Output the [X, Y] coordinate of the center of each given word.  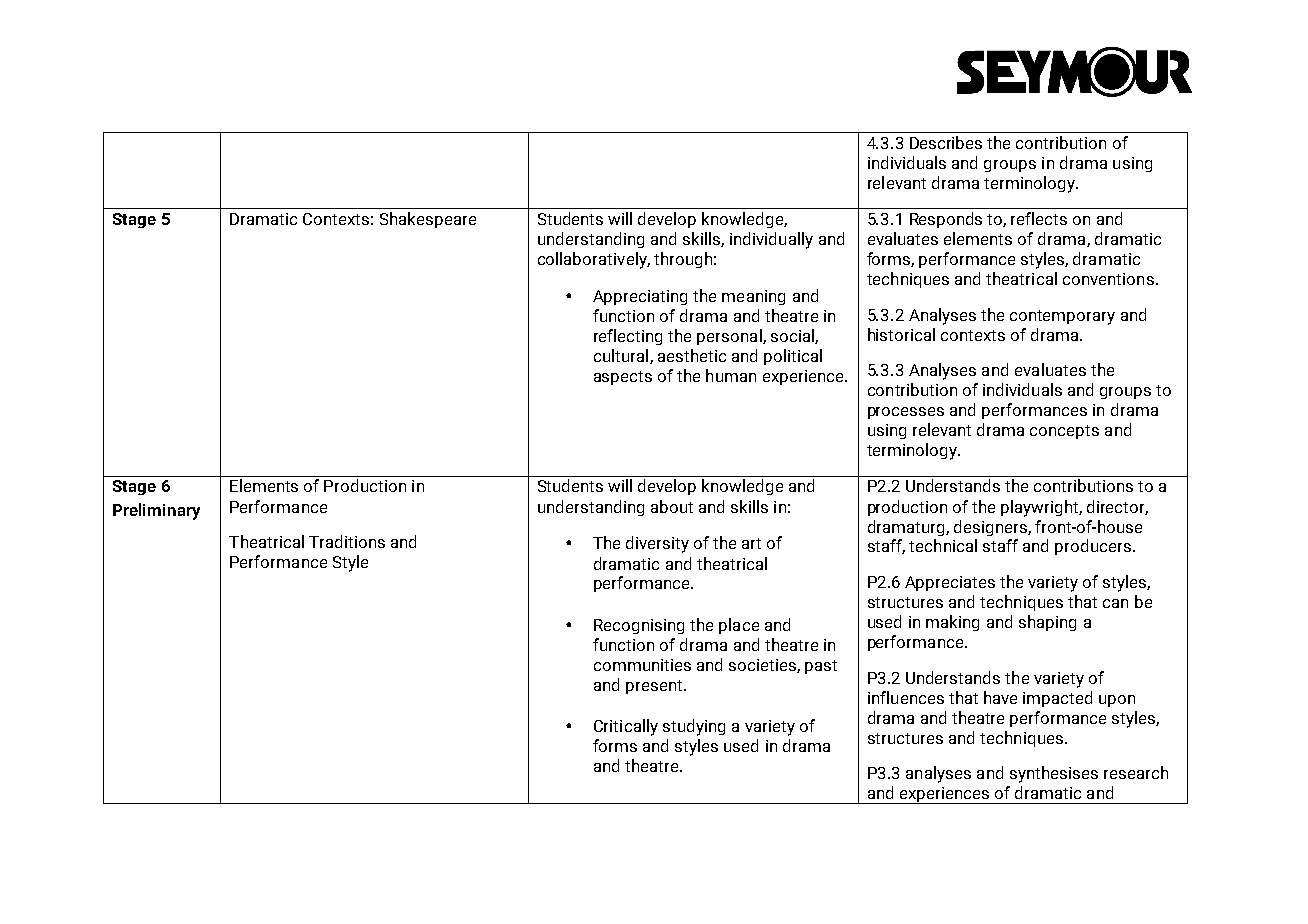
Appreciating [640, 297]
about [672, 506]
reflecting [628, 337]
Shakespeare [428, 220]
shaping [1047, 623]
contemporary [1062, 317]
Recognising [639, 626]
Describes [946, 142]
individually [771, 240]
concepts [1064, 432]
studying [694, 727]
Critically [626, 727]
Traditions [347, 541]
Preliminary [156, 511]
